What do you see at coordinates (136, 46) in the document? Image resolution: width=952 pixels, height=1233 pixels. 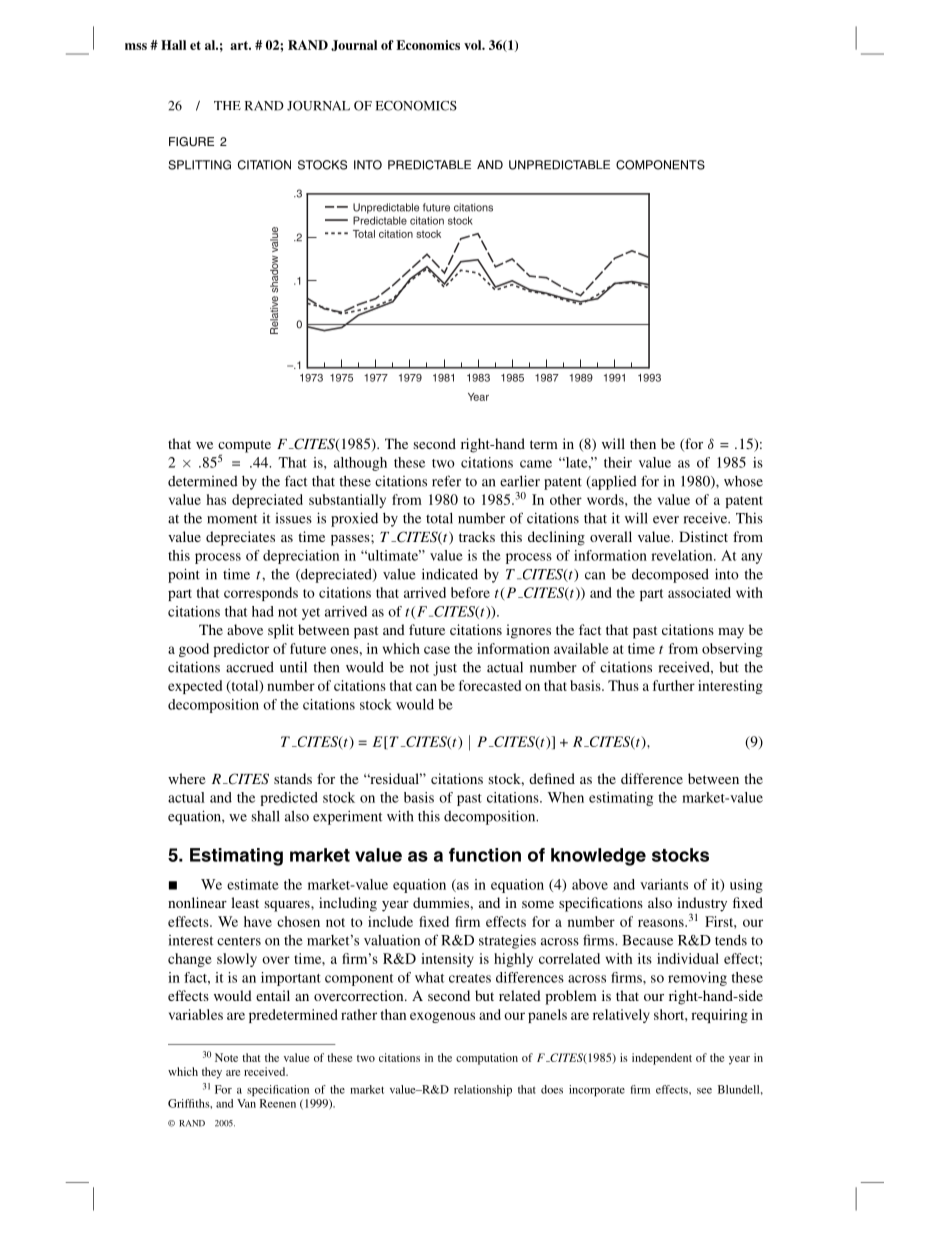 I see `mss` at bounding box center [136, 46].
